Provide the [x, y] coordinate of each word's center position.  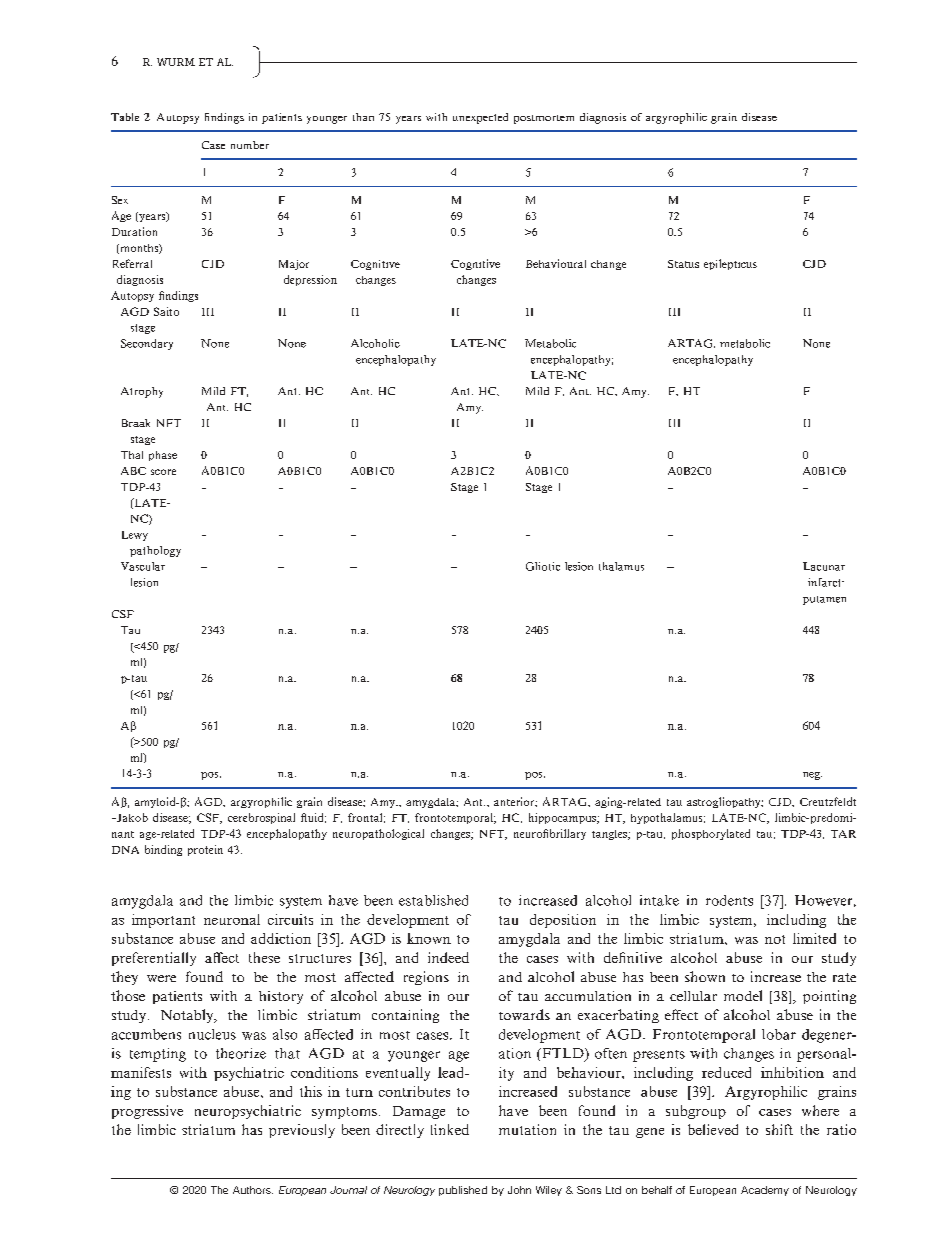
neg [812, 776]
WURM [176, 62]
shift [779, 1129]
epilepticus [730, 264]
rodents [729, 900]
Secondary [147, 344]
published [463, 1191]
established [433, 900]
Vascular [143, 566]
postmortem [544, 119]
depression [310, 280]
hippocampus [563, 818]
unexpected [480, 118]
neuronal [232, 919]
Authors [253, 1190]
